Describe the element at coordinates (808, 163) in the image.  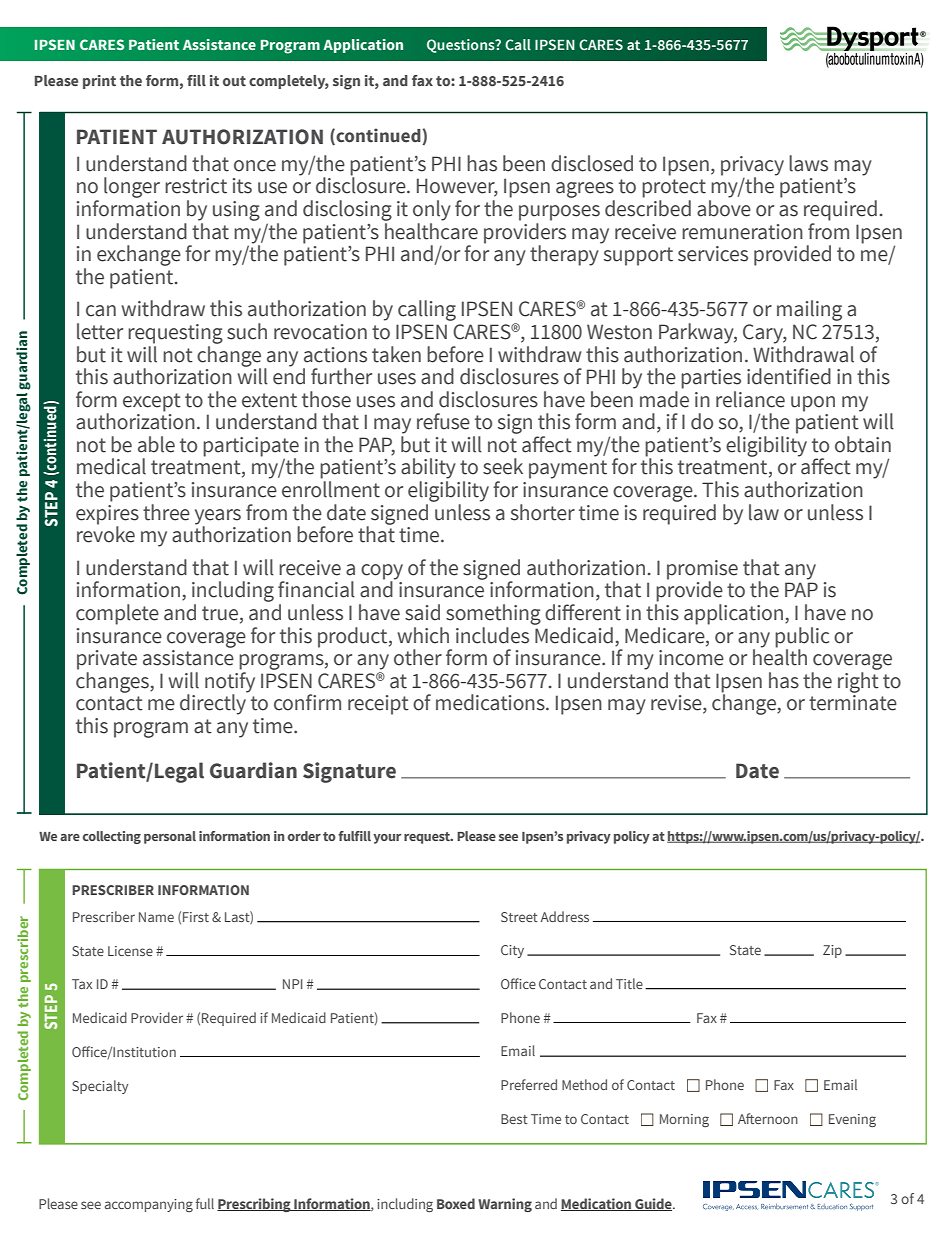
I see `laws` at that location.
